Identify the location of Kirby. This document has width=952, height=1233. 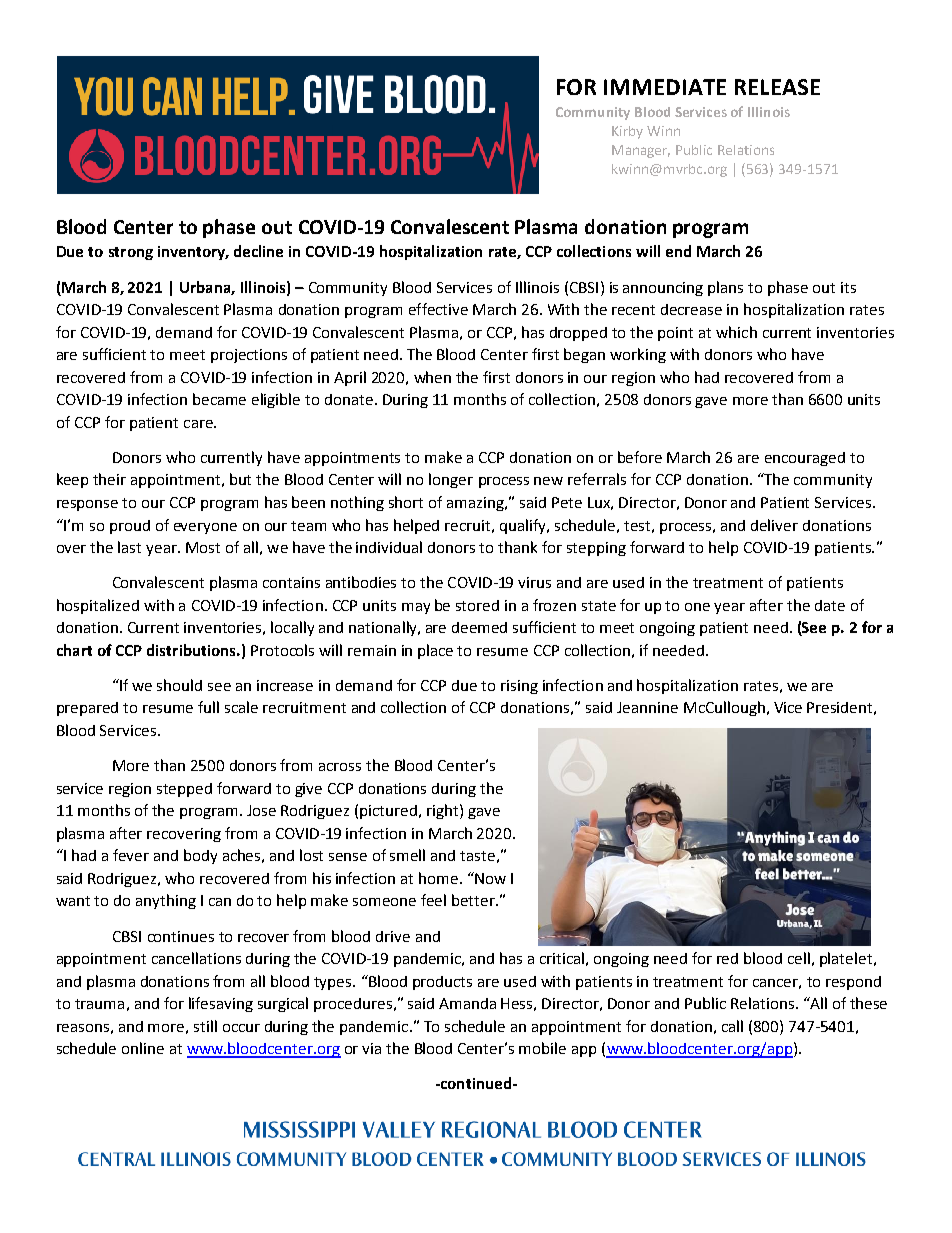
(627, 132).
